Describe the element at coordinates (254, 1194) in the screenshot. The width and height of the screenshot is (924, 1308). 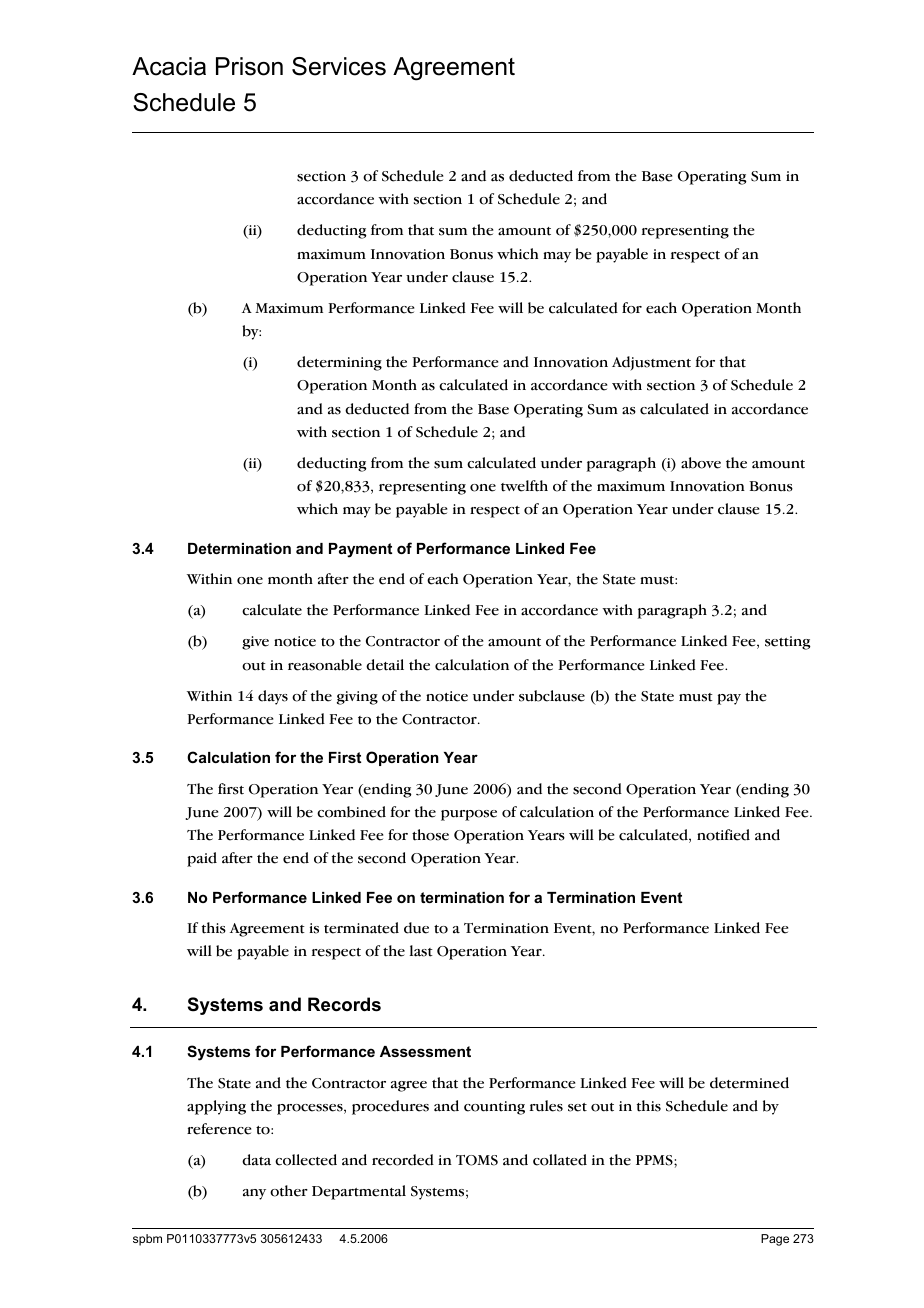
I see `any` at that location.
